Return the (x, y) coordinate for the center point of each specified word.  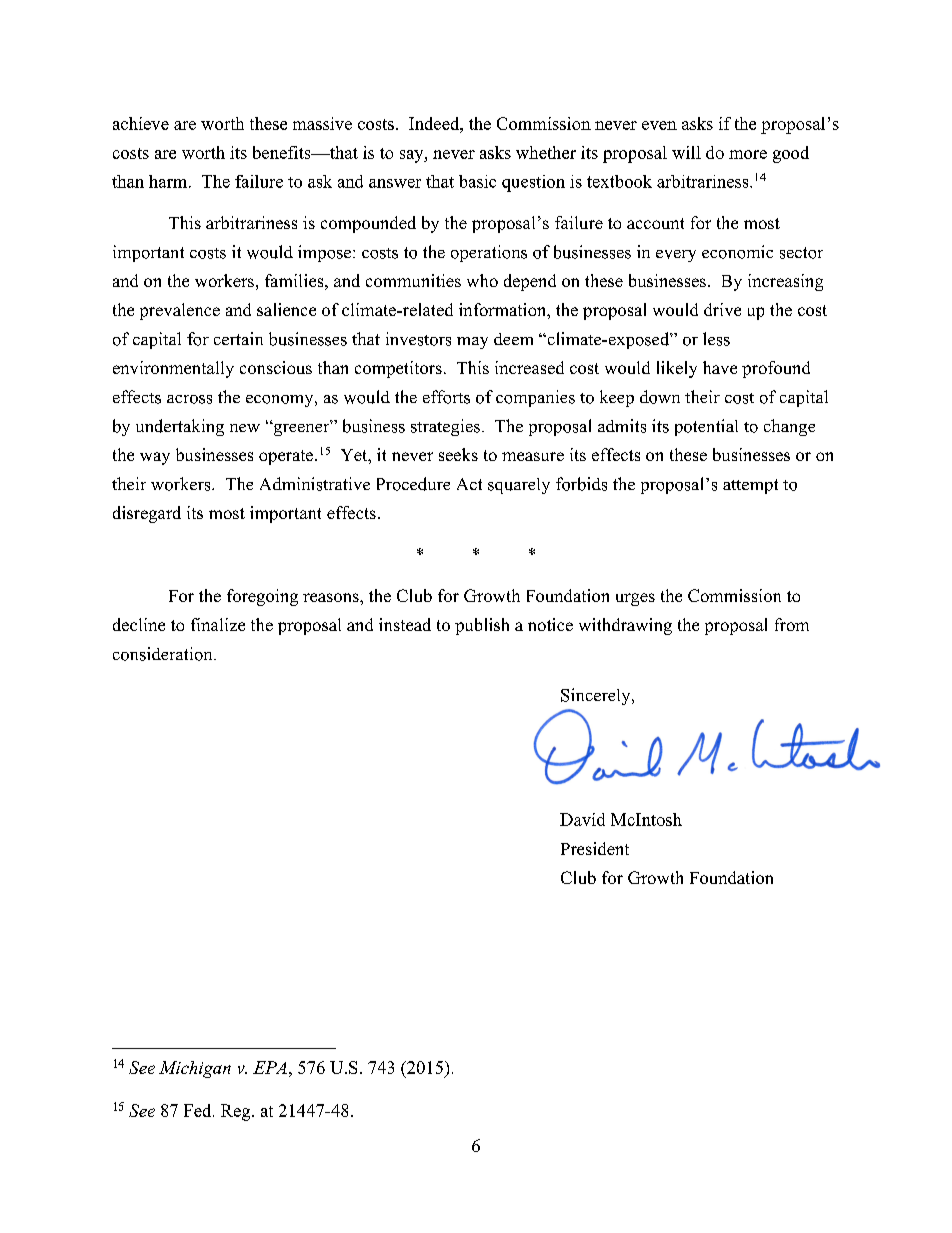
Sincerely (597, 696)
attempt (750, 486)
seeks (458, 454)
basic (477, 181)
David (582, 819)
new (245, 428)
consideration (164, 654)
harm (169, 181)
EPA (270, 1067)
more (748, 154)
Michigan (195, 1069)
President (595, 848)
